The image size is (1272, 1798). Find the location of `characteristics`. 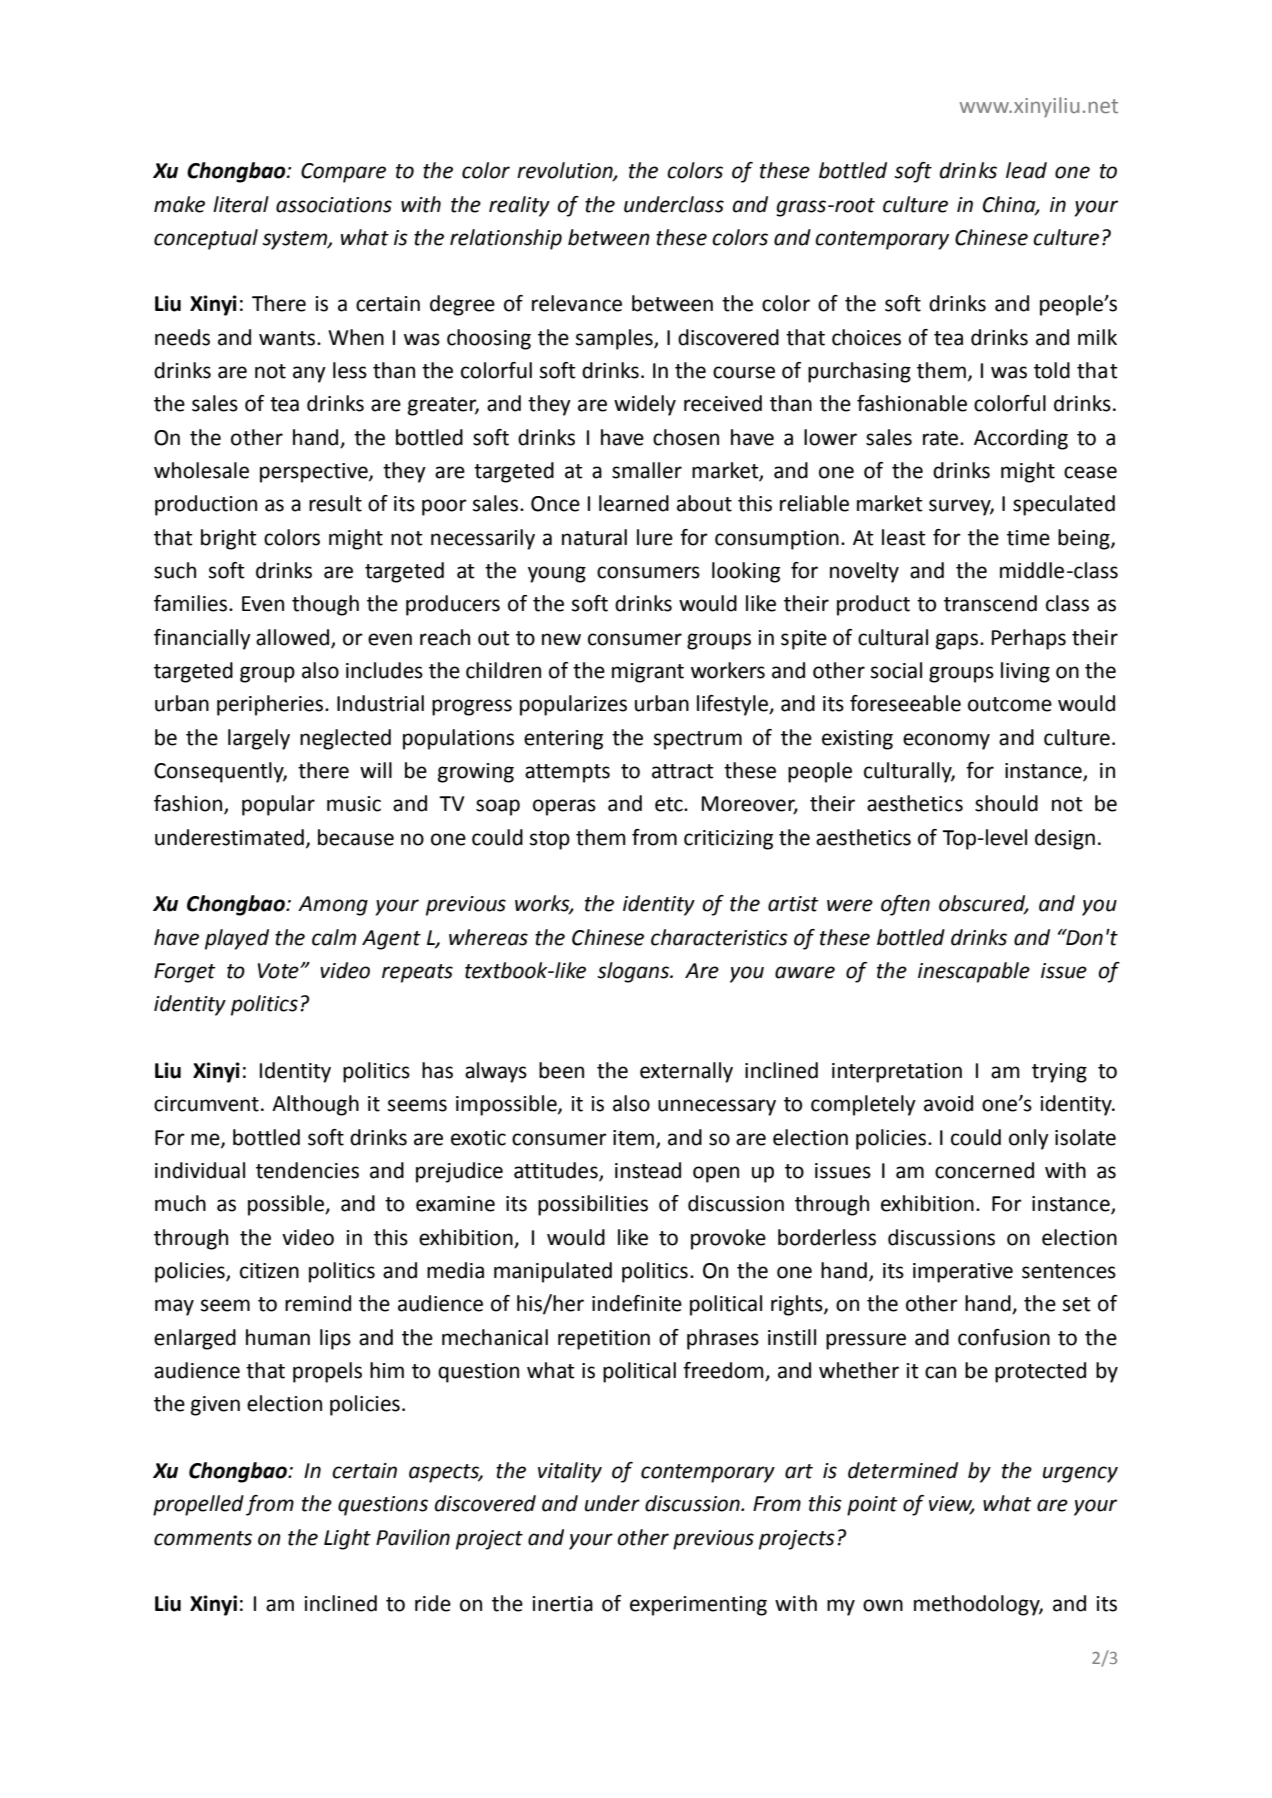

characteristics is located at coordinates (719, 937).
